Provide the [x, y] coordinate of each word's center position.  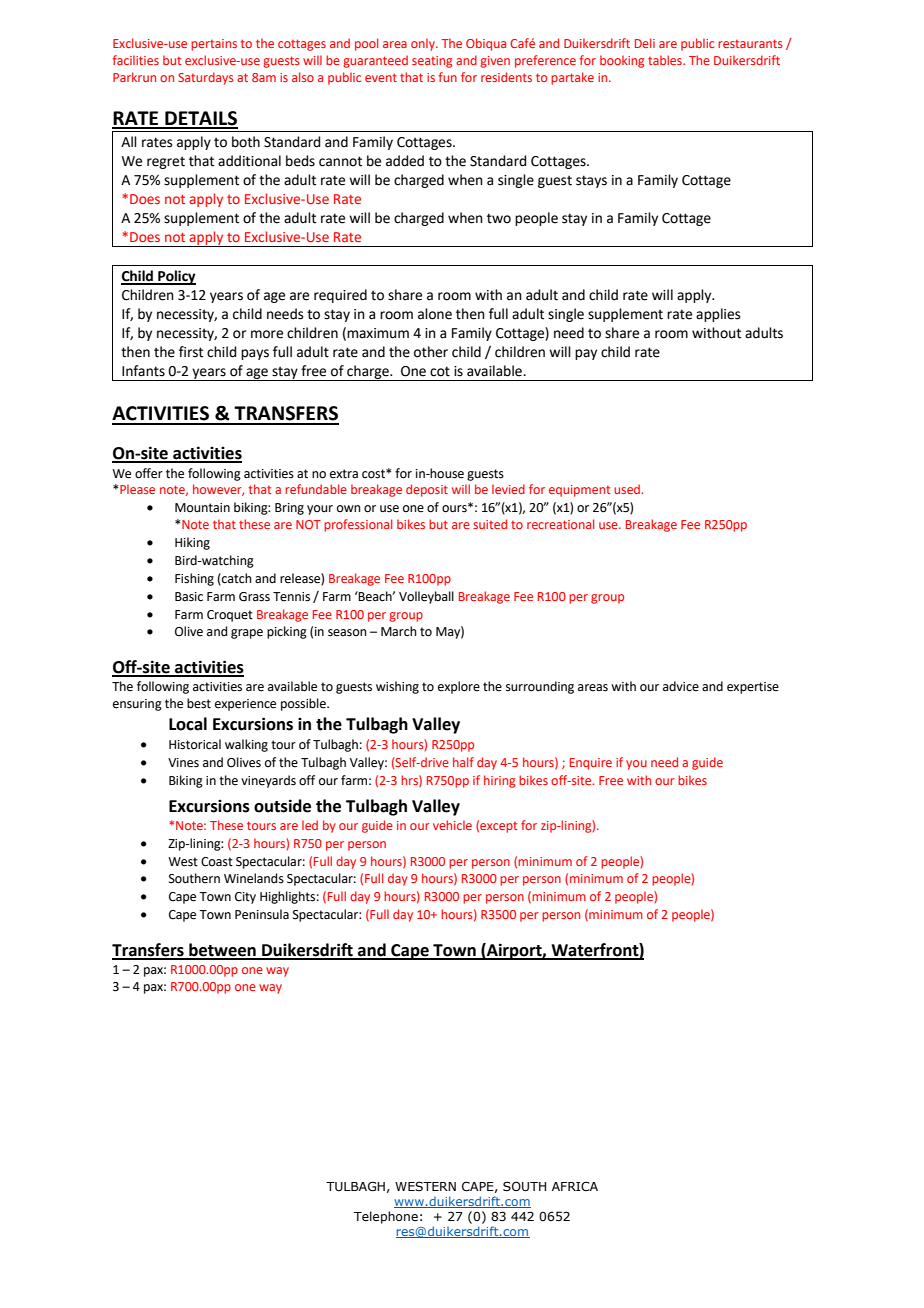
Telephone [386, 1217]
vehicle [452, 825]
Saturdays [206, 78]
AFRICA [575, 1186]
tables [666, 60]
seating [432, 62]
